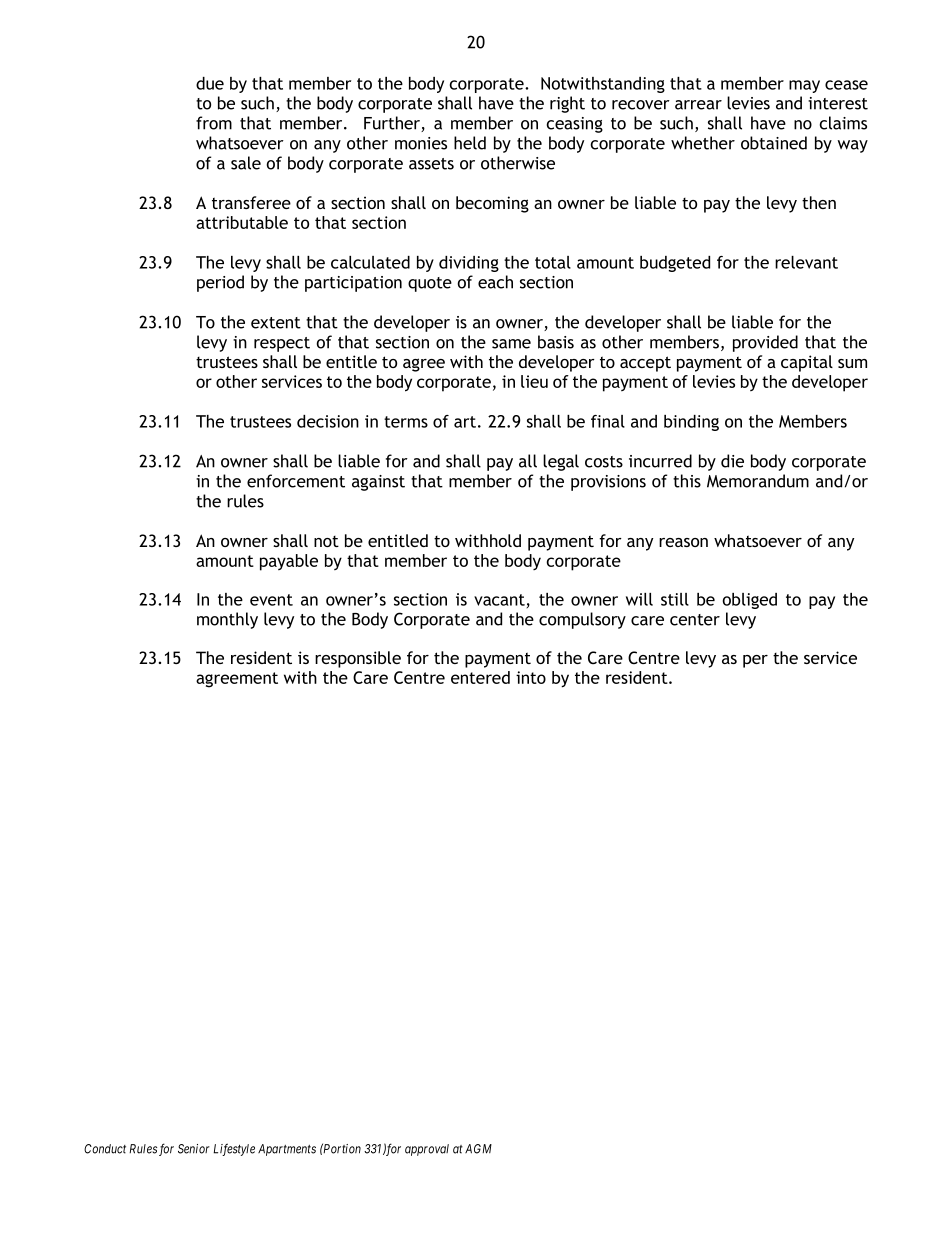 The image size is (952, 1233). I want to click on enforcement, so click(296, 481).
